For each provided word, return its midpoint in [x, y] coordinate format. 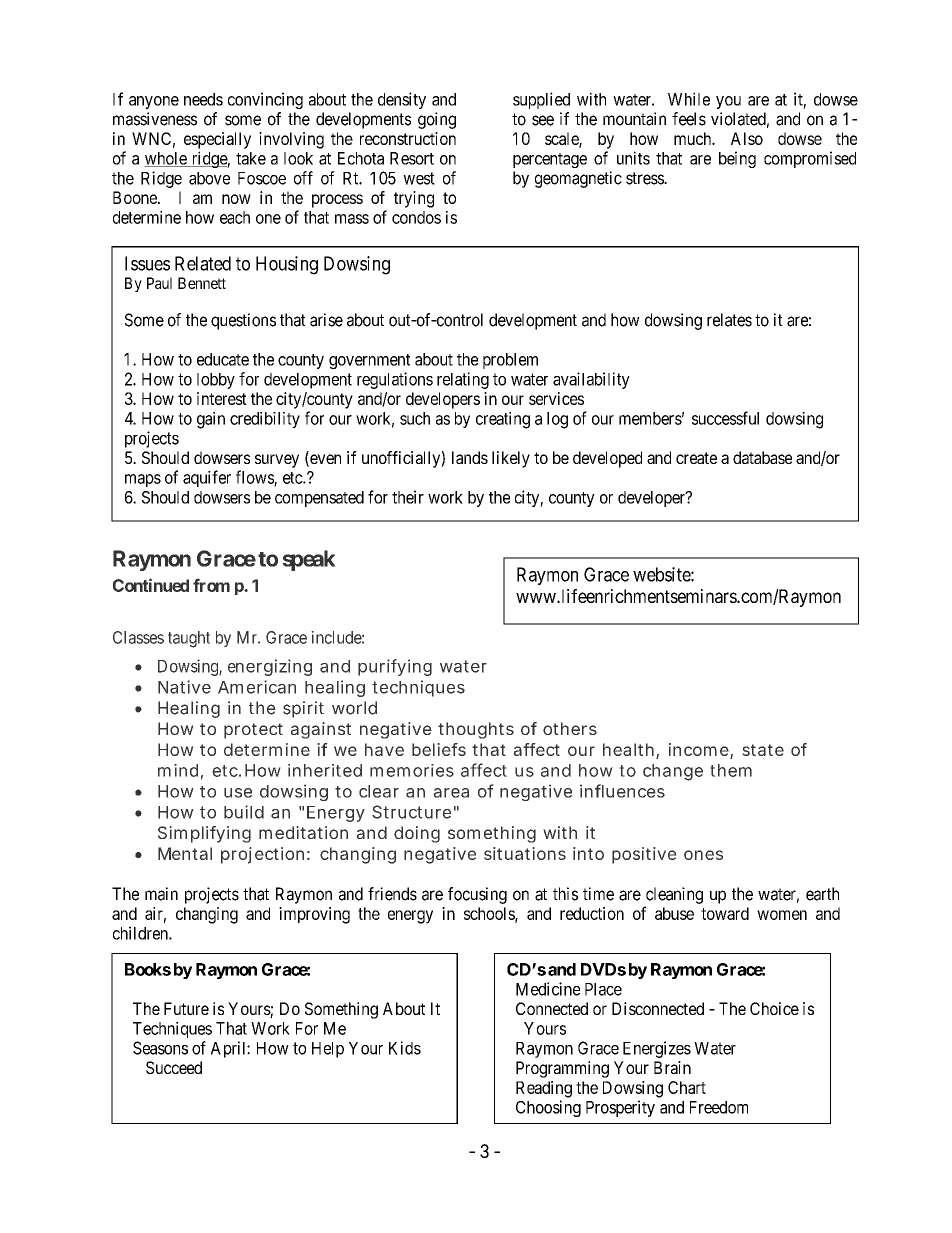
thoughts [476, 730]
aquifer [207, 478]
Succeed [174, 1067]
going [437, 120]
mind [178, 770]
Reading [544, 1089]
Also [747, 138]
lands [470, 457]
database [762, 457]
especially [217, 140]
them [731, 770]
